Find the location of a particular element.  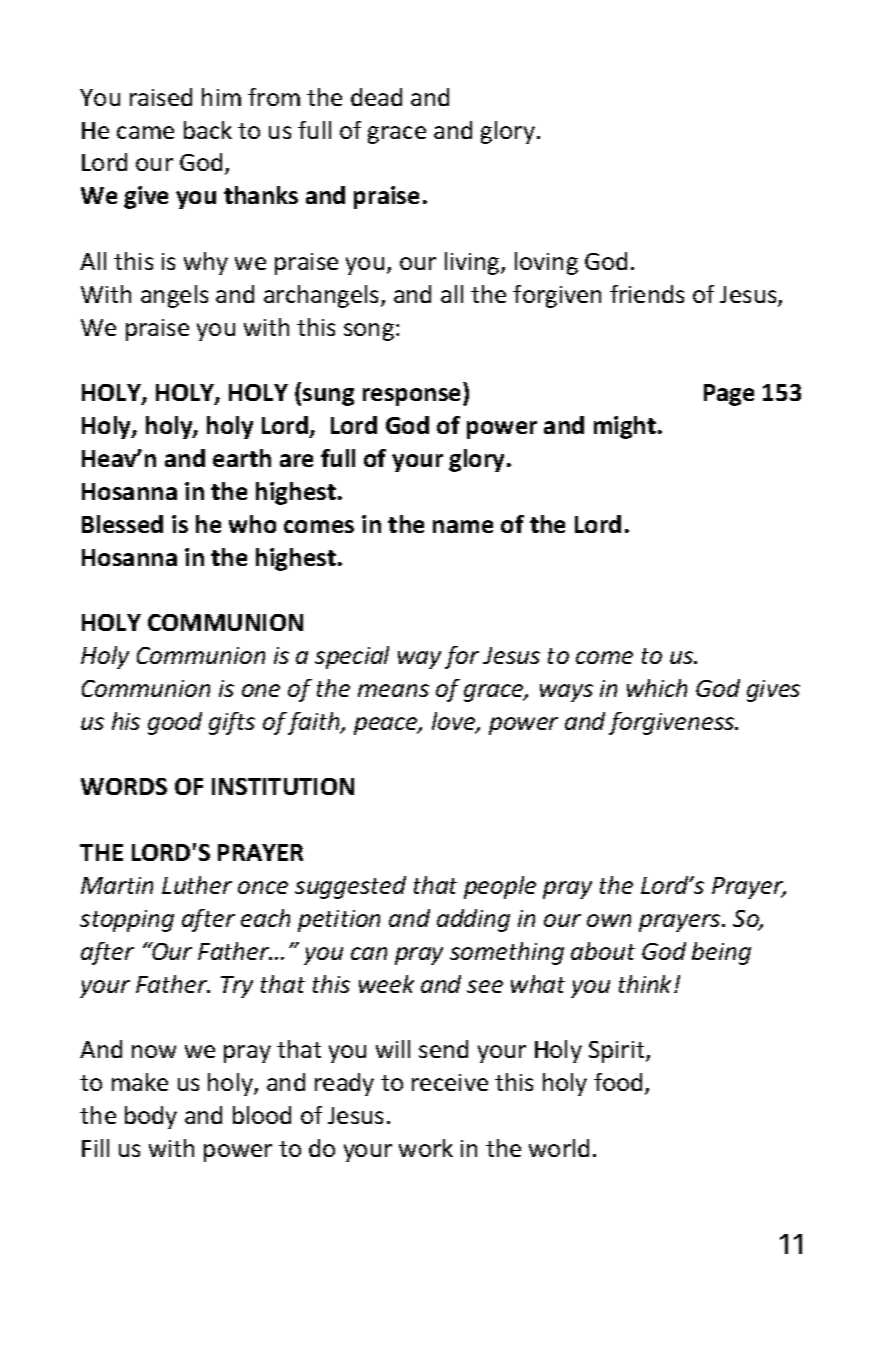

dead is located at coordinates (376, 97).
